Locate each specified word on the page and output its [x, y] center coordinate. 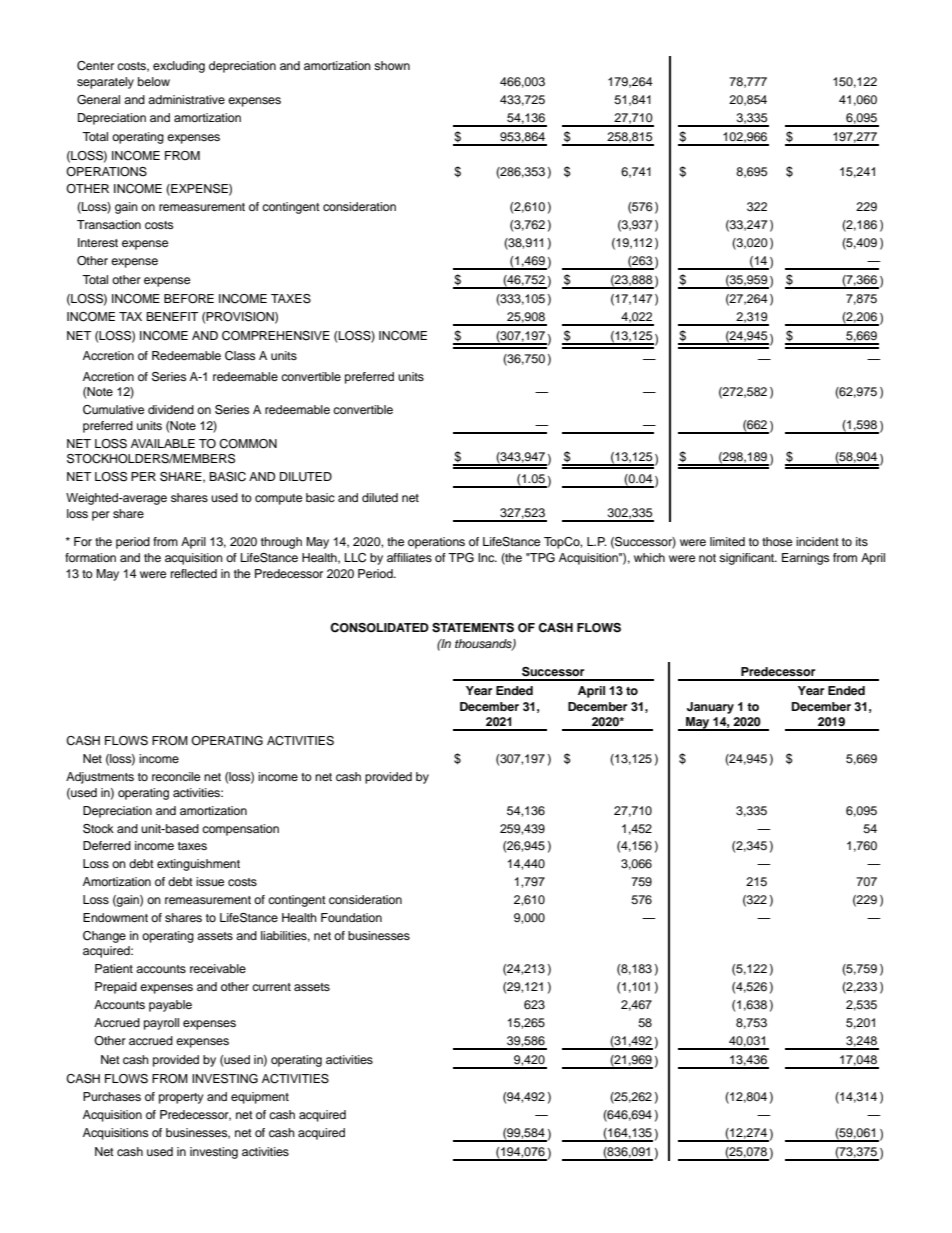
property [181, 1098]
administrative [186, 99]
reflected [194, 573]
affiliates [409, 557]
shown [392, 65]
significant [748, 559]
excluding [179, 67]
